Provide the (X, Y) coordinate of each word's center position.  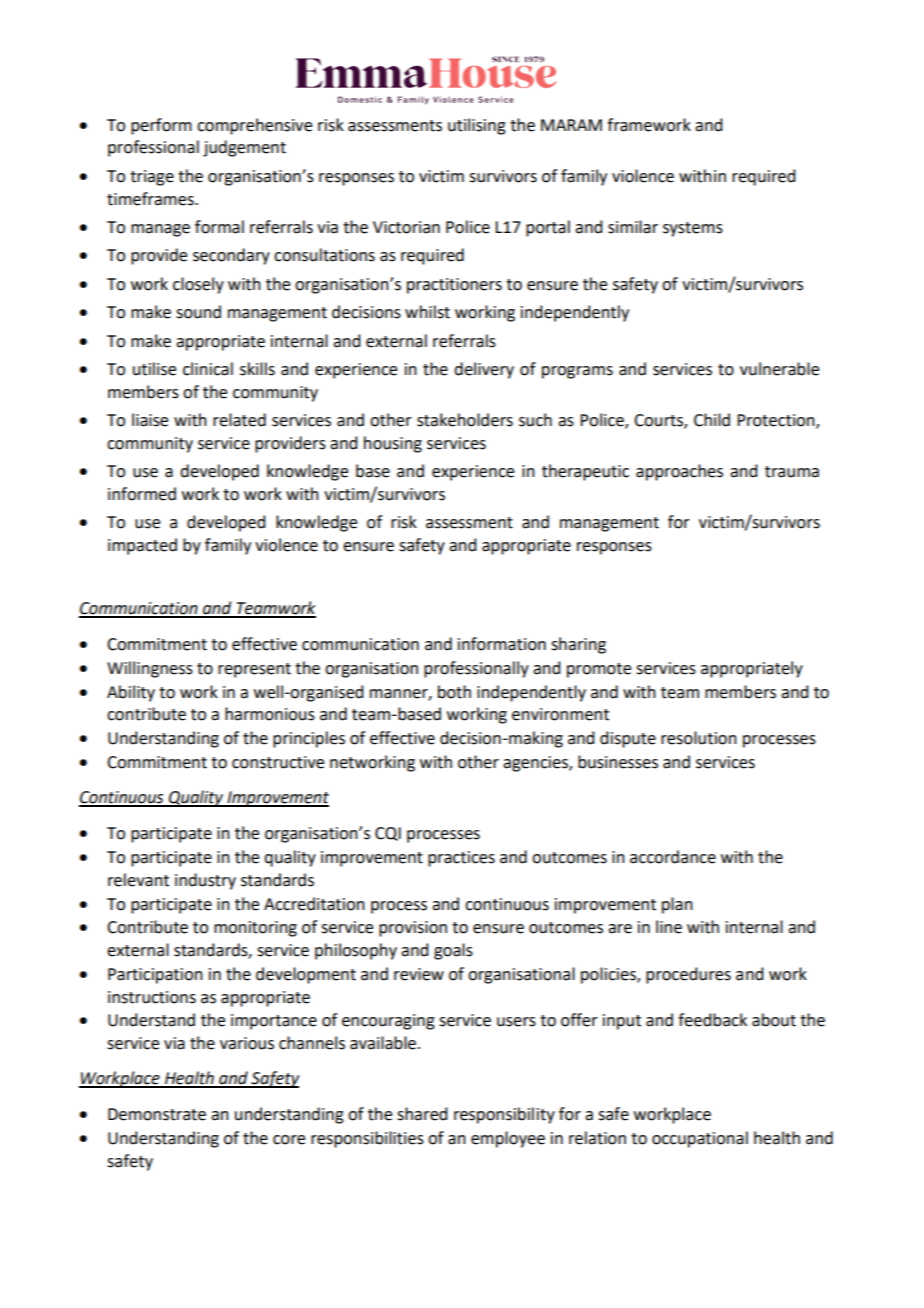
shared (422, 1114)
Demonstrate (157, 1114)
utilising (477, 126)
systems (693, 229)
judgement (244, 148)
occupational (700, 1139)
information (502, 644)
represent (254, 670)
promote (599, 670)
